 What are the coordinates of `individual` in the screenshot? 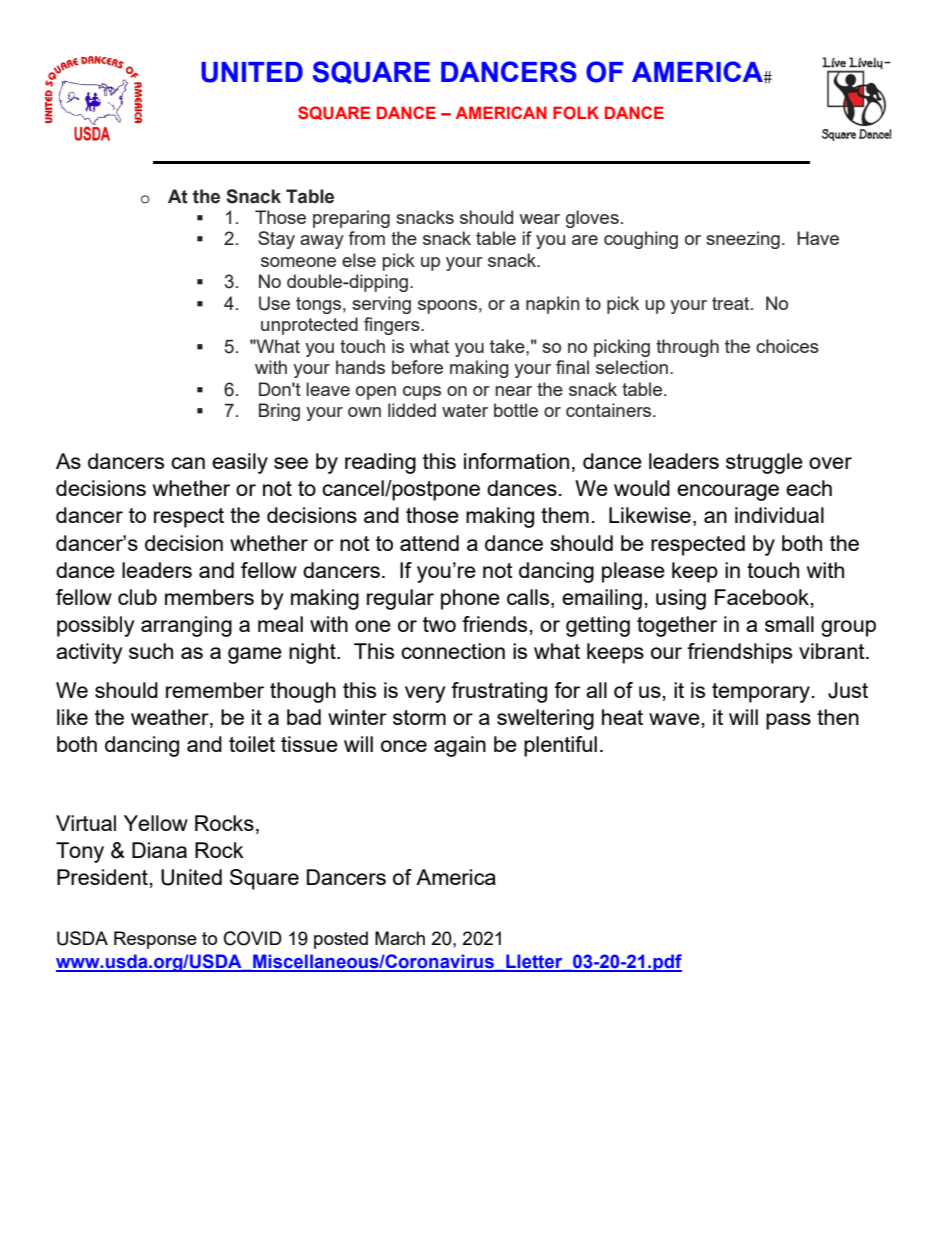 It's located at (779, 515).
